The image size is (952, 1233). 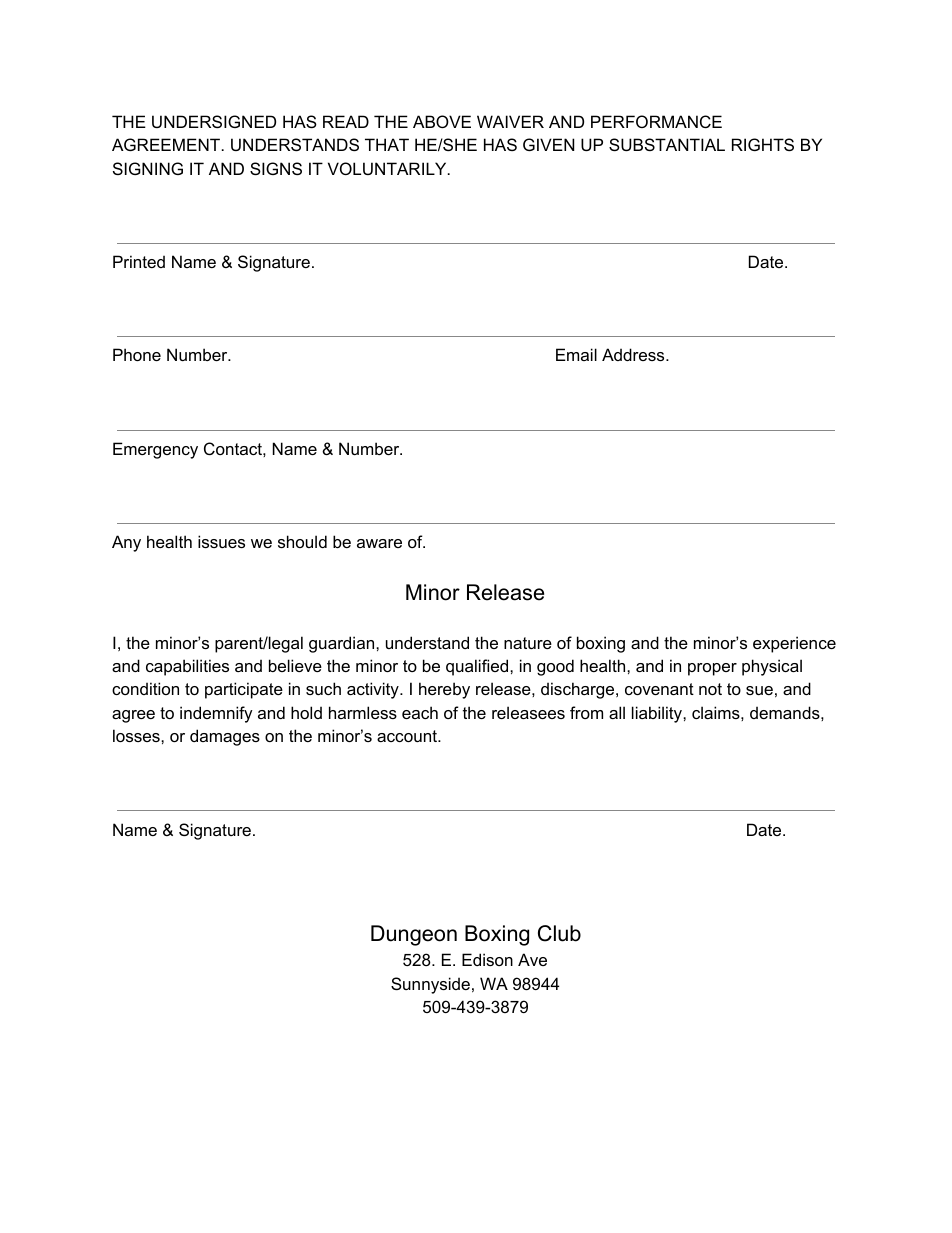 I want to click on Sunnyside, so click(x=430, y=985).
